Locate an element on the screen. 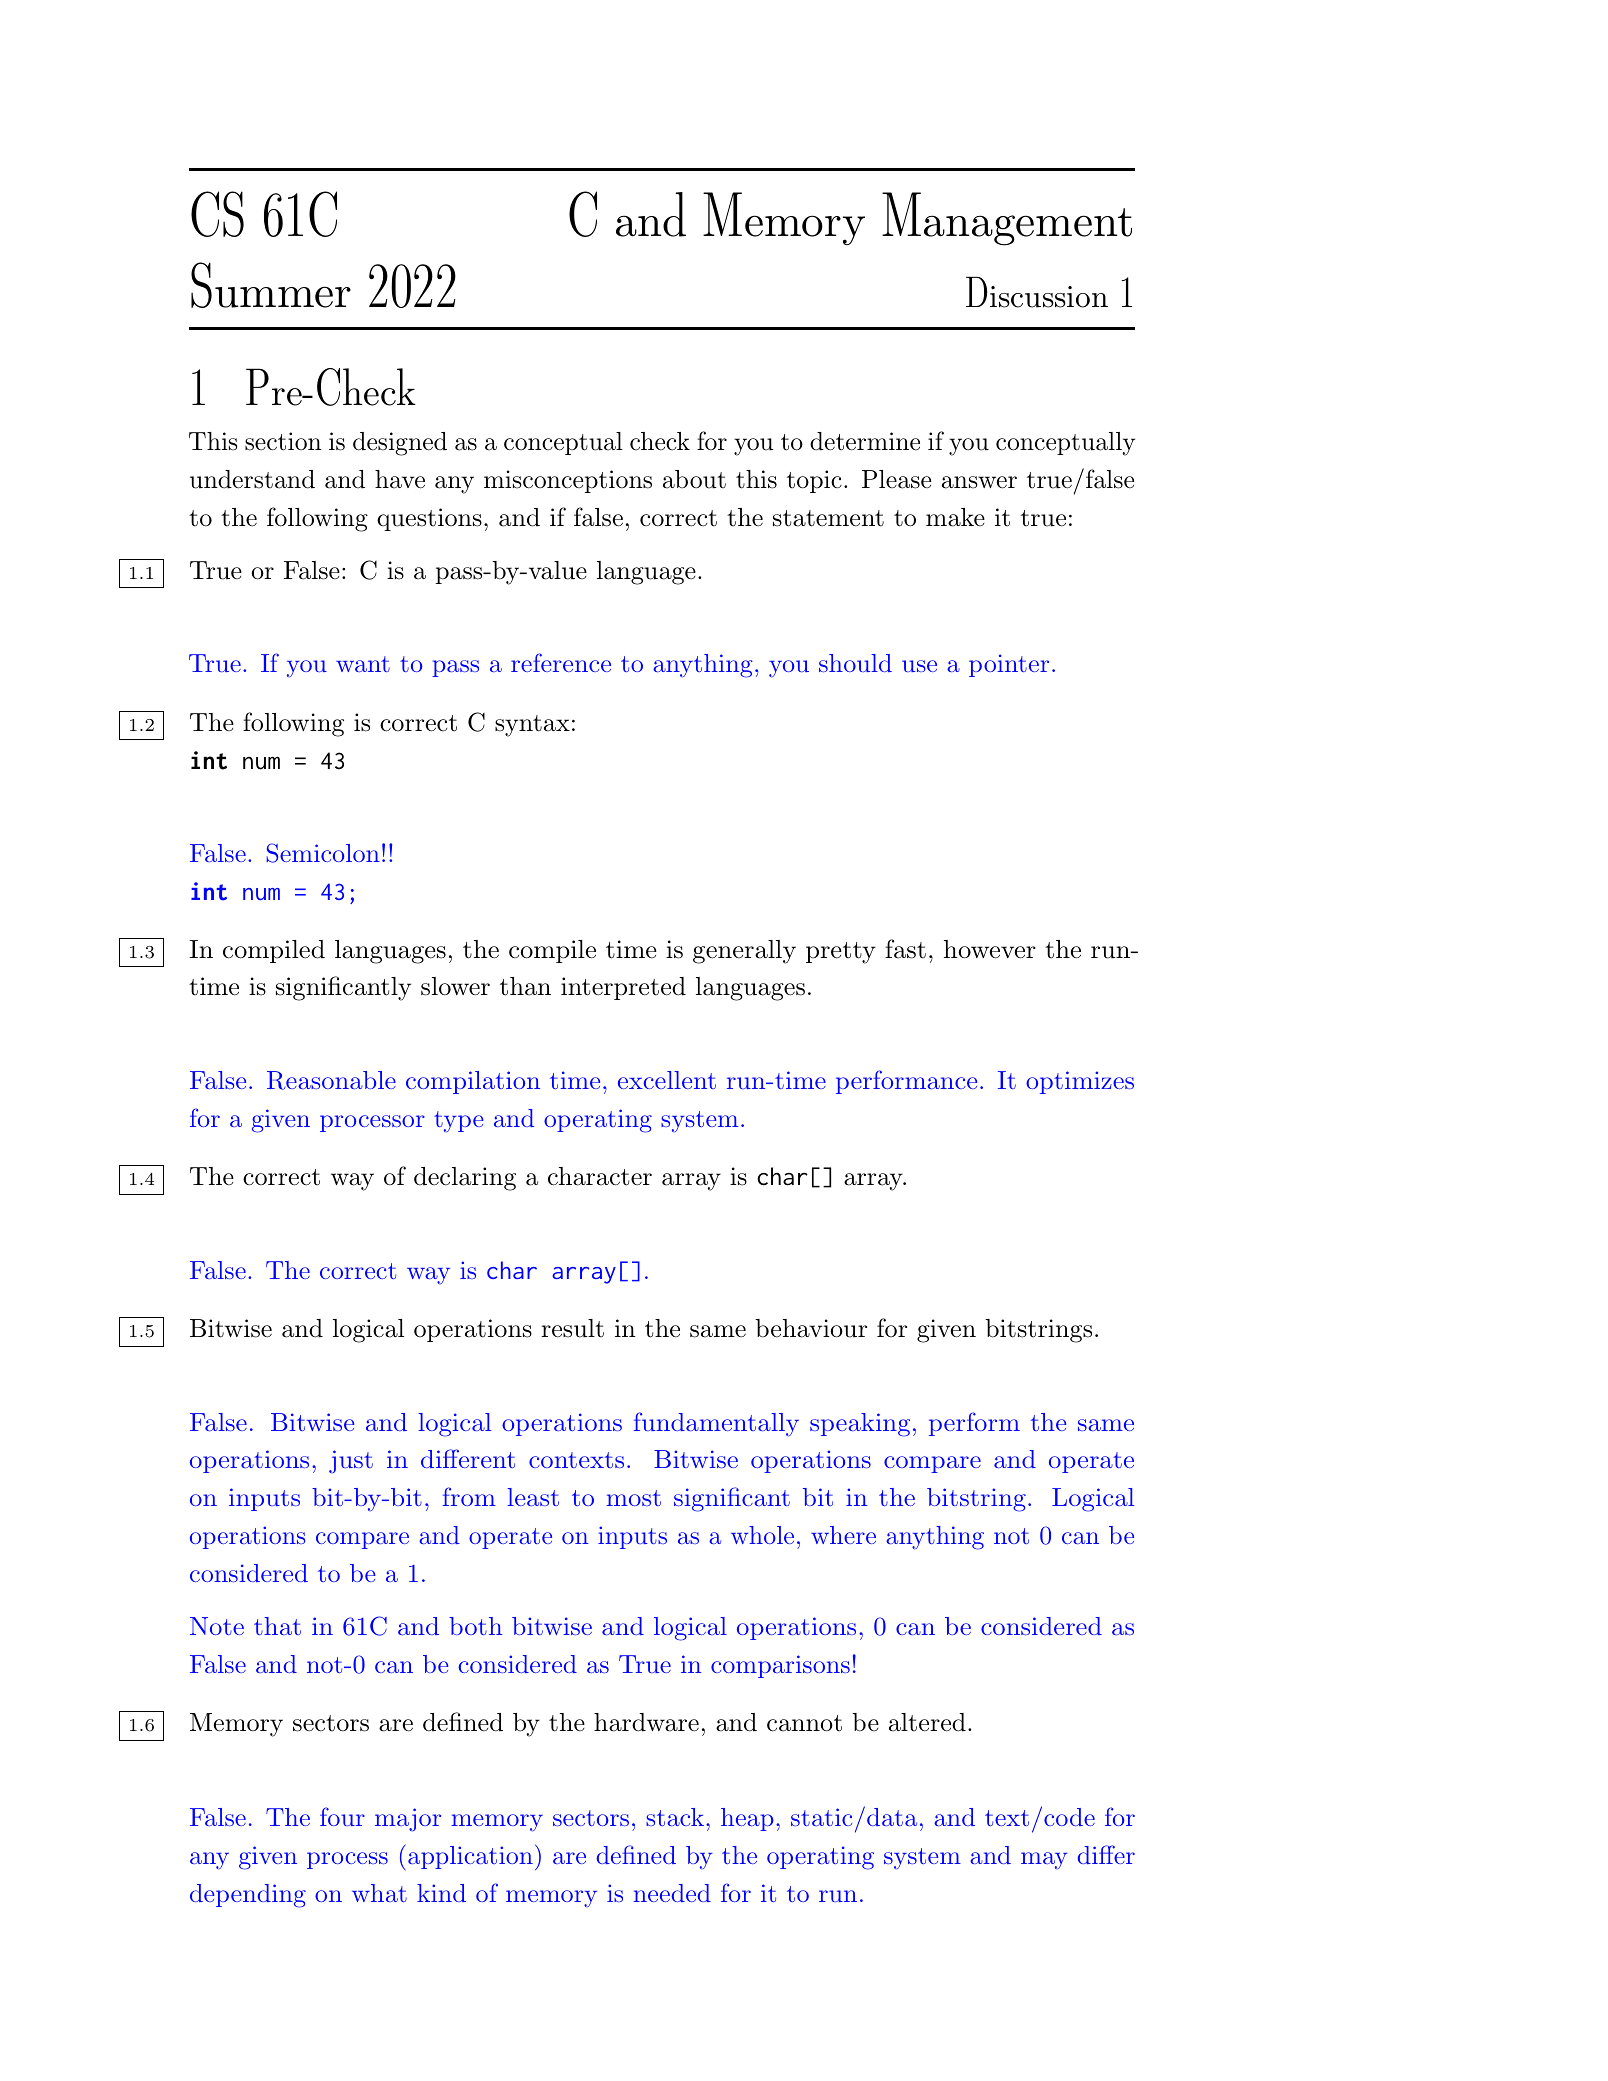 The image size is (1608, 2081). pointer is located at coordinates (1009, 665).
